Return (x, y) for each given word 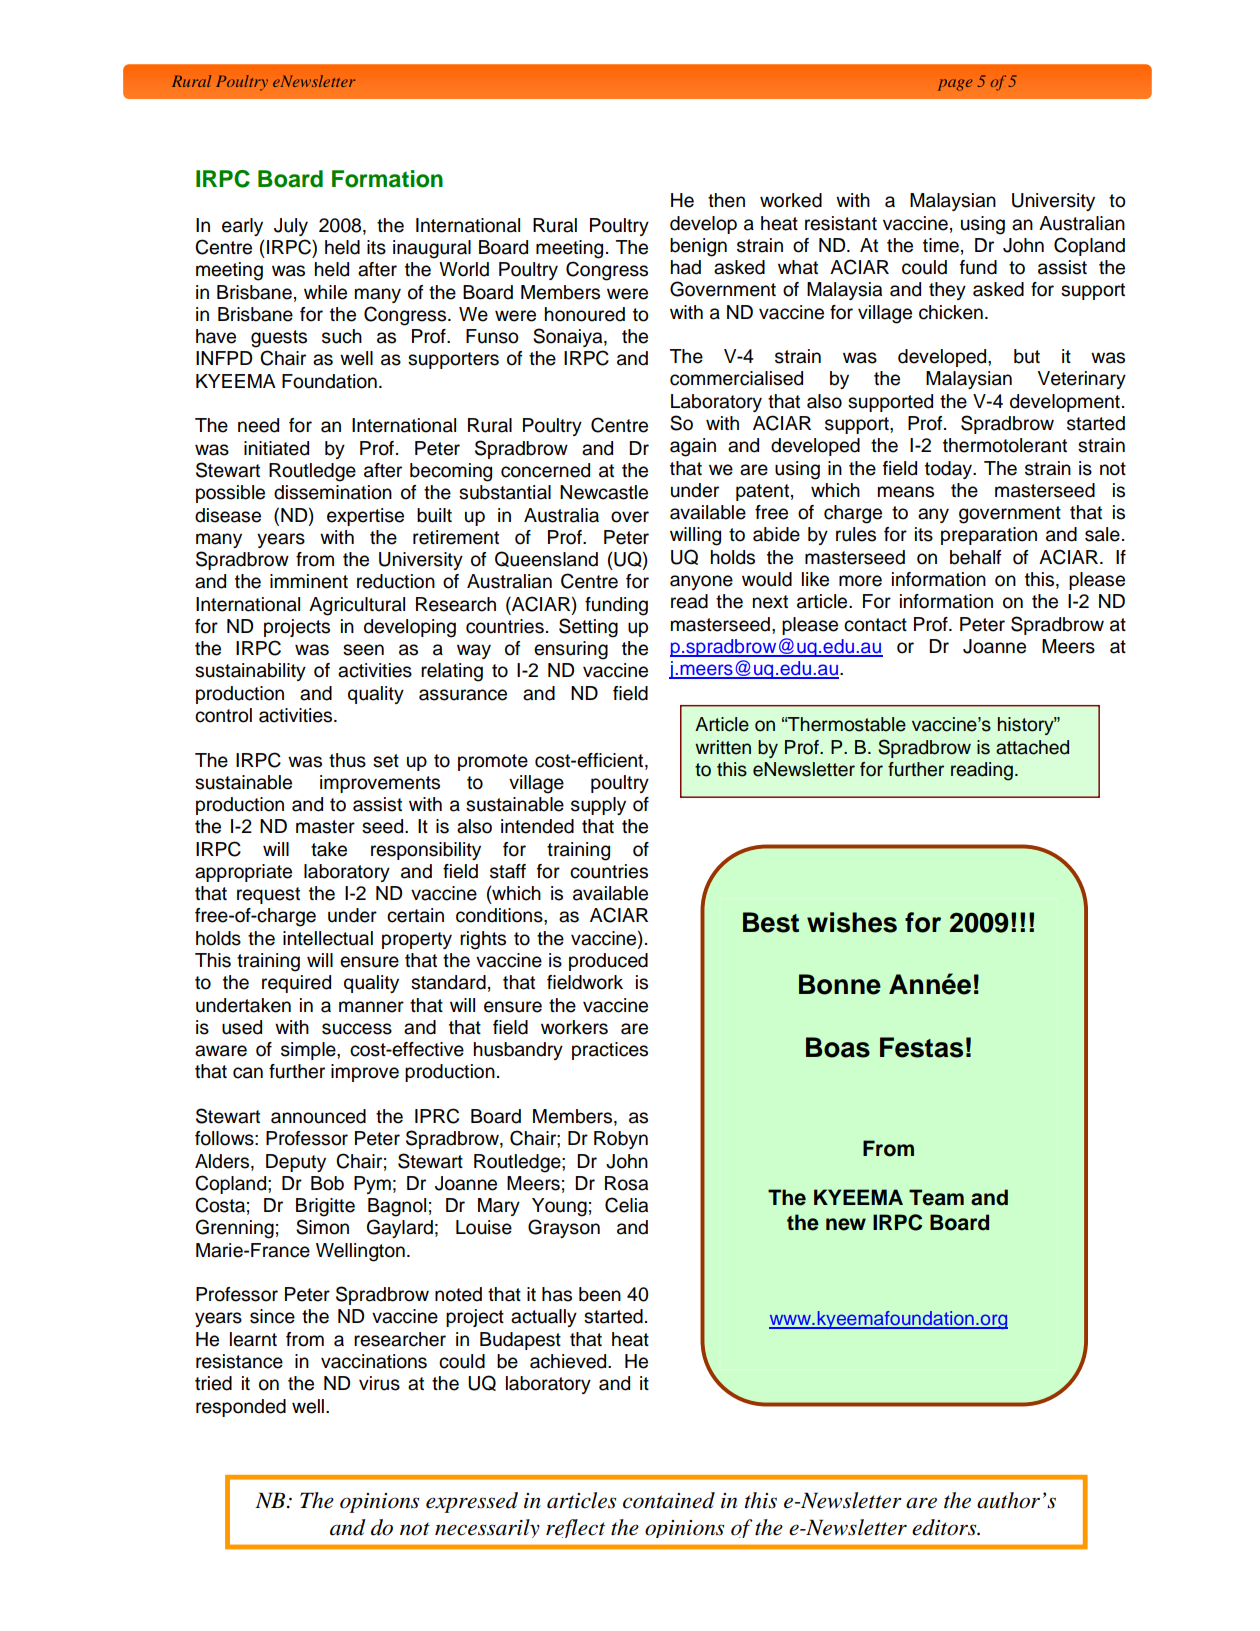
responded (241, 1408)
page (955, 85)
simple (309, 1051)
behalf (976, 557)
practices (610, 1051)
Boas (838, 1047)
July (291, 227)
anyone (701, 582)
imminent (309, 581)
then (726, 200)
